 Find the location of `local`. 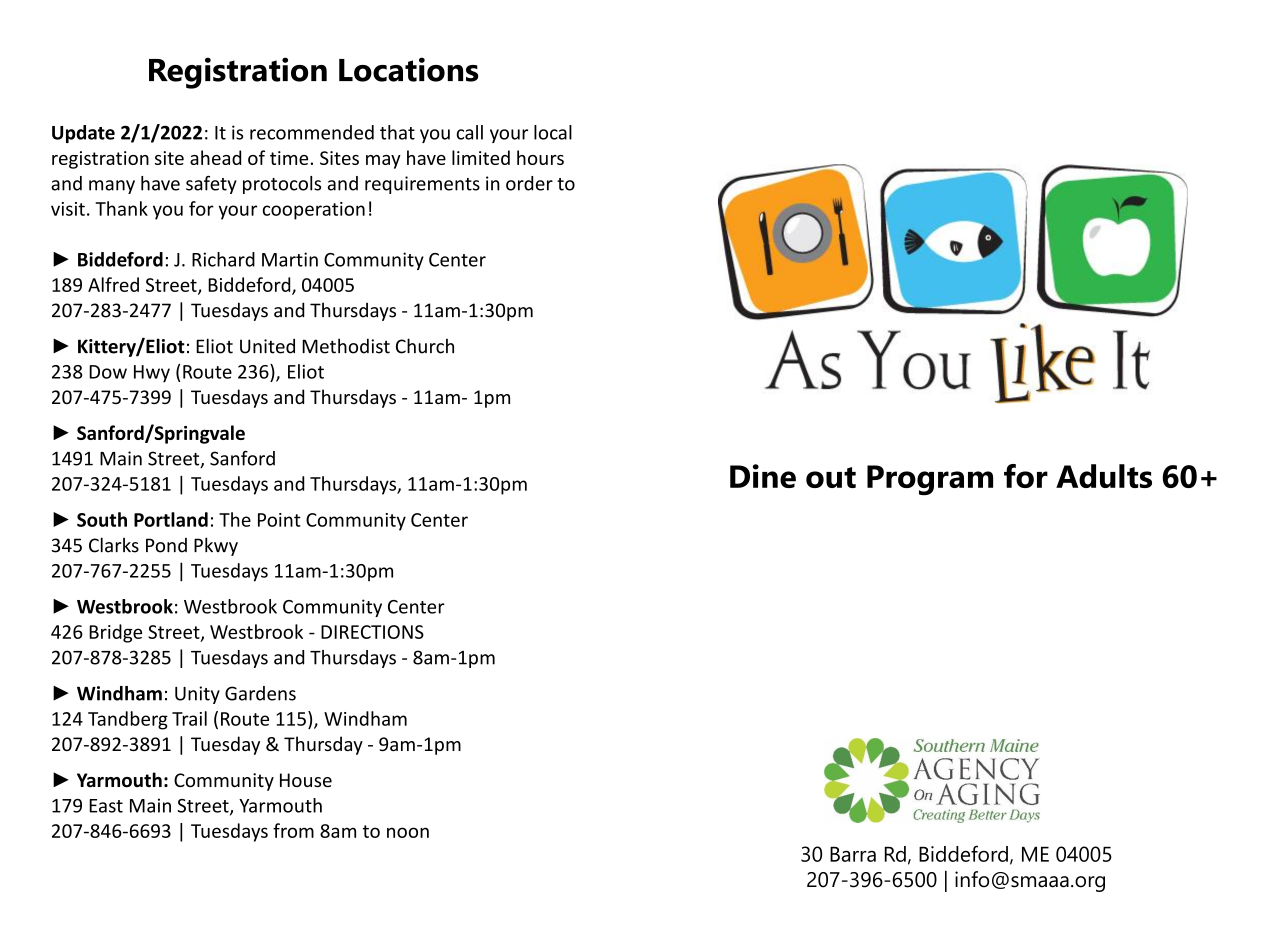

local is located at coordinates (553, 132).
